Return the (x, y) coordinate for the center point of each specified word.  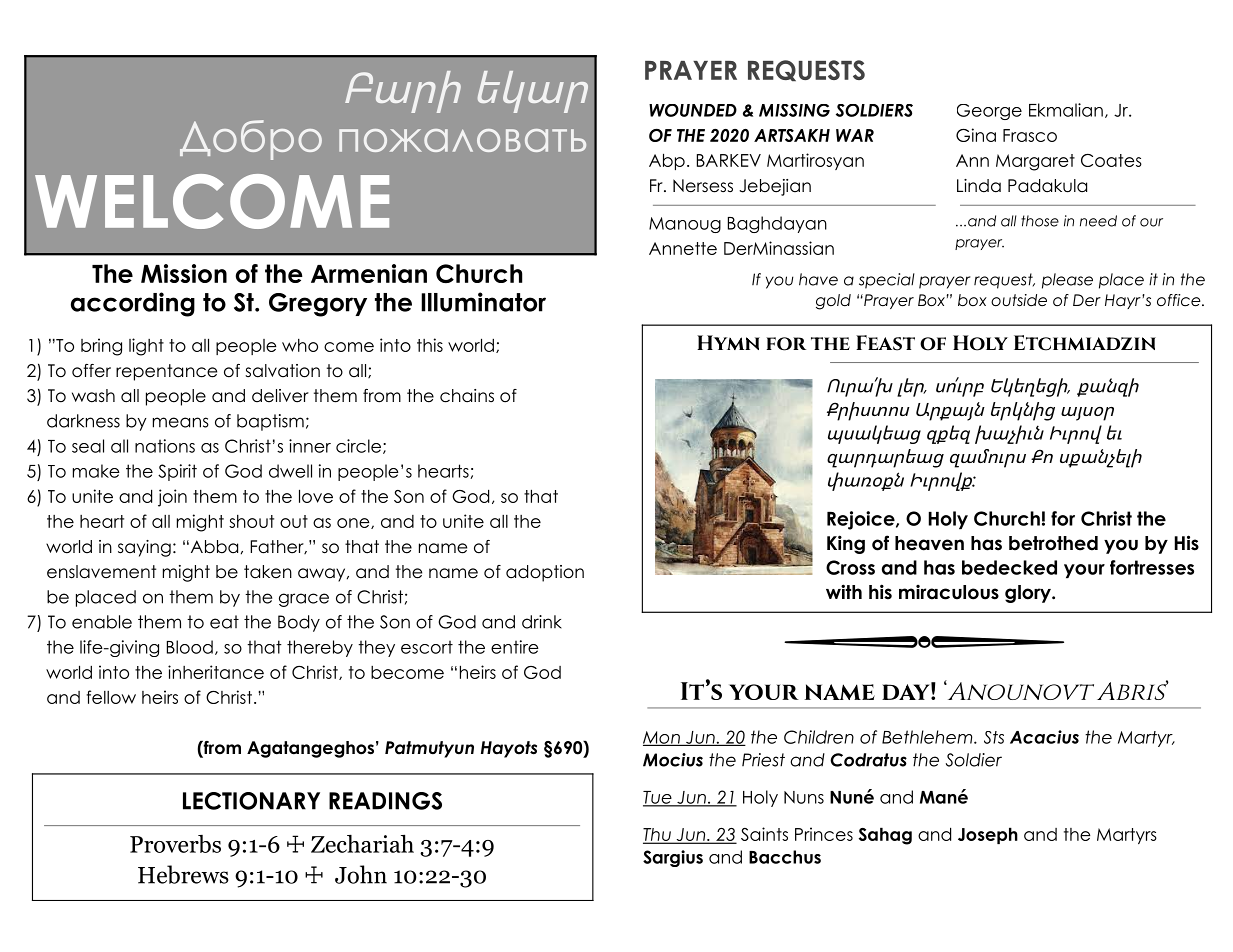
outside (1019, 300)
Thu (658, 835)
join (172, 498)
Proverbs (175, 844)
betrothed (1053, 543)
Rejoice (862, 520)
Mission (184, 273)
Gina (976, 135)
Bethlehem (928, 737)
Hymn (728, 342)
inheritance (216, 672)
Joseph (988, 835)
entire (515, 647)
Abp (667, 161)
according (133, 304)
